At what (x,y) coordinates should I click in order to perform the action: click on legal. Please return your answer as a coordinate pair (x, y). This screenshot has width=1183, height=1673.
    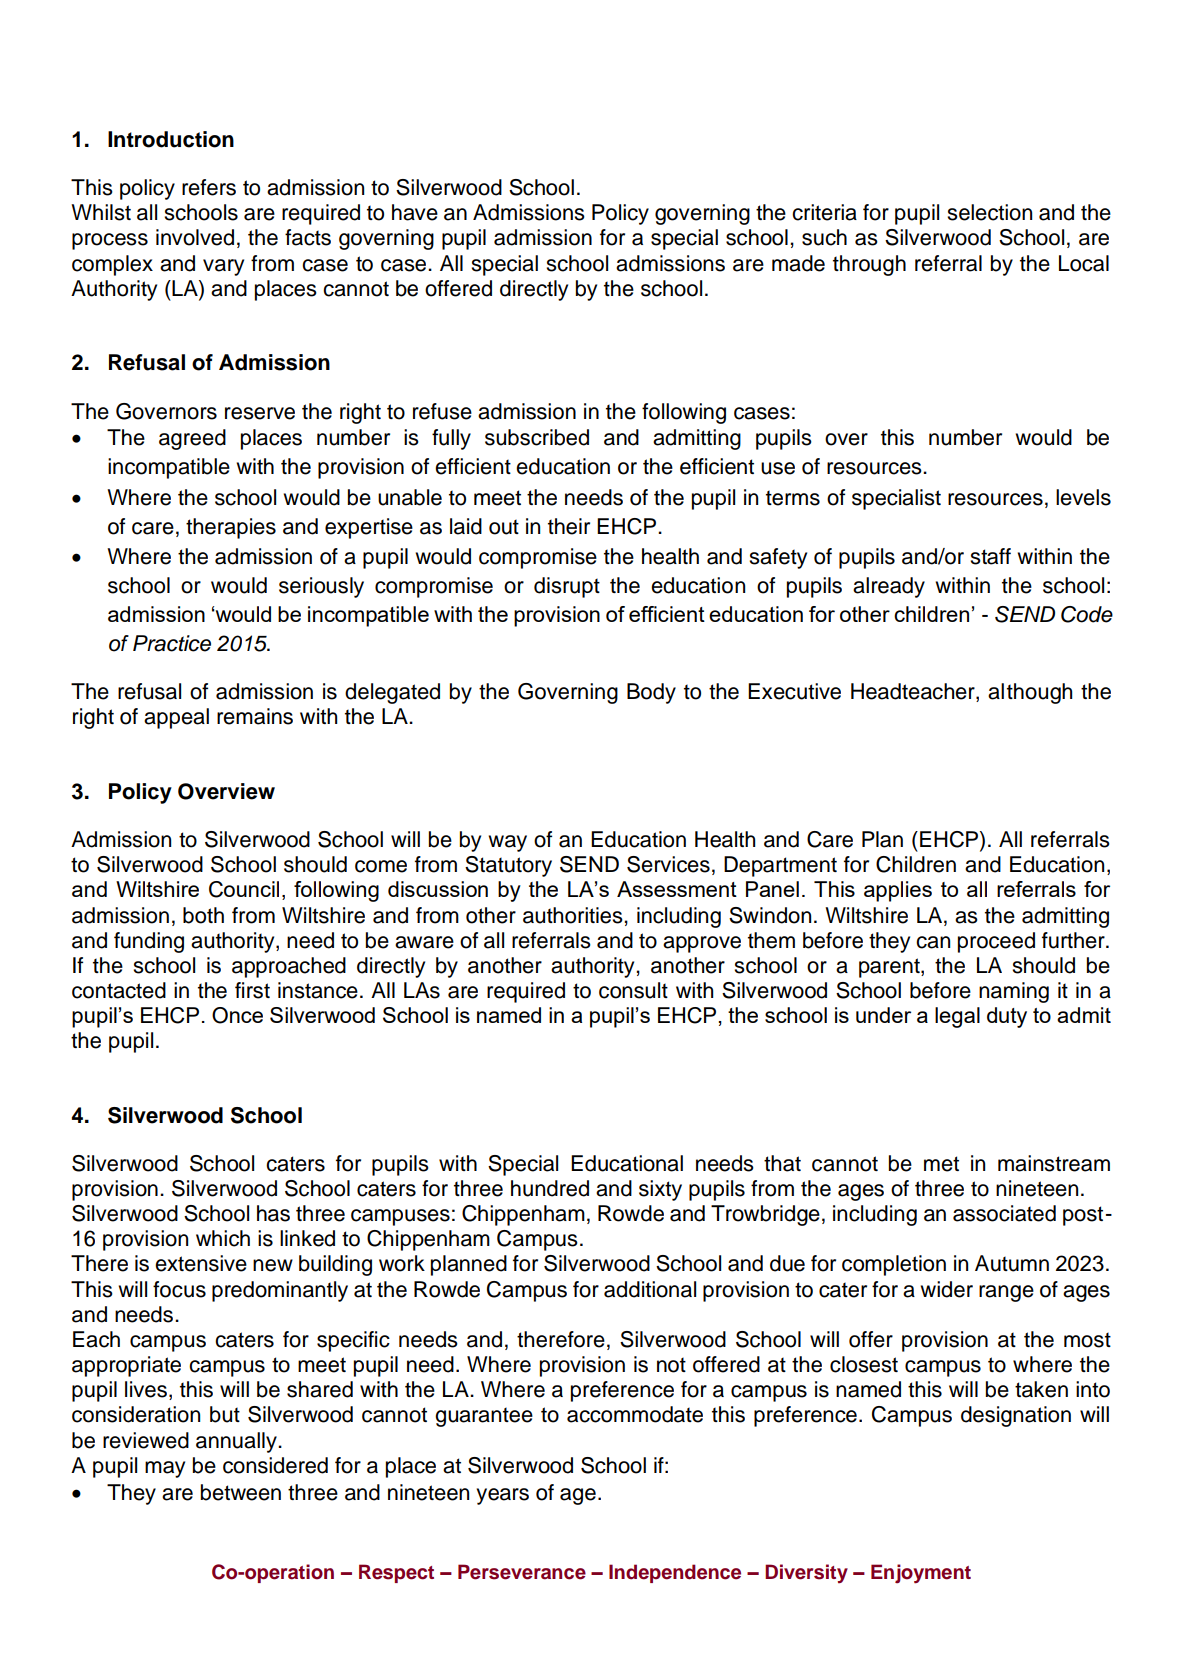
    Looking at the image, I should click on (957, 1017).
